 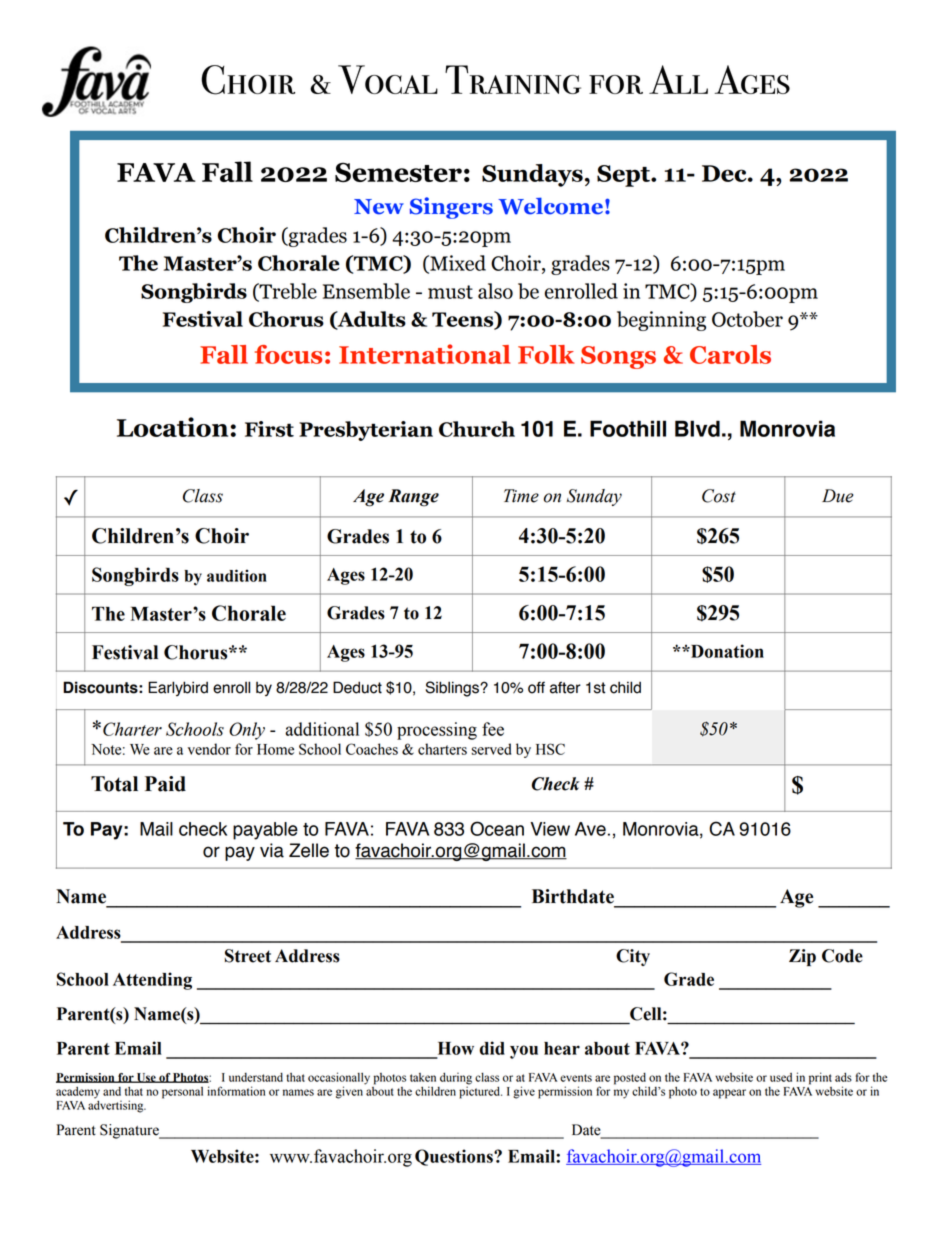 What do you see at coordinates (480, 1091) in the image?
I see `pictured` at bounding box center [480, 1091].
